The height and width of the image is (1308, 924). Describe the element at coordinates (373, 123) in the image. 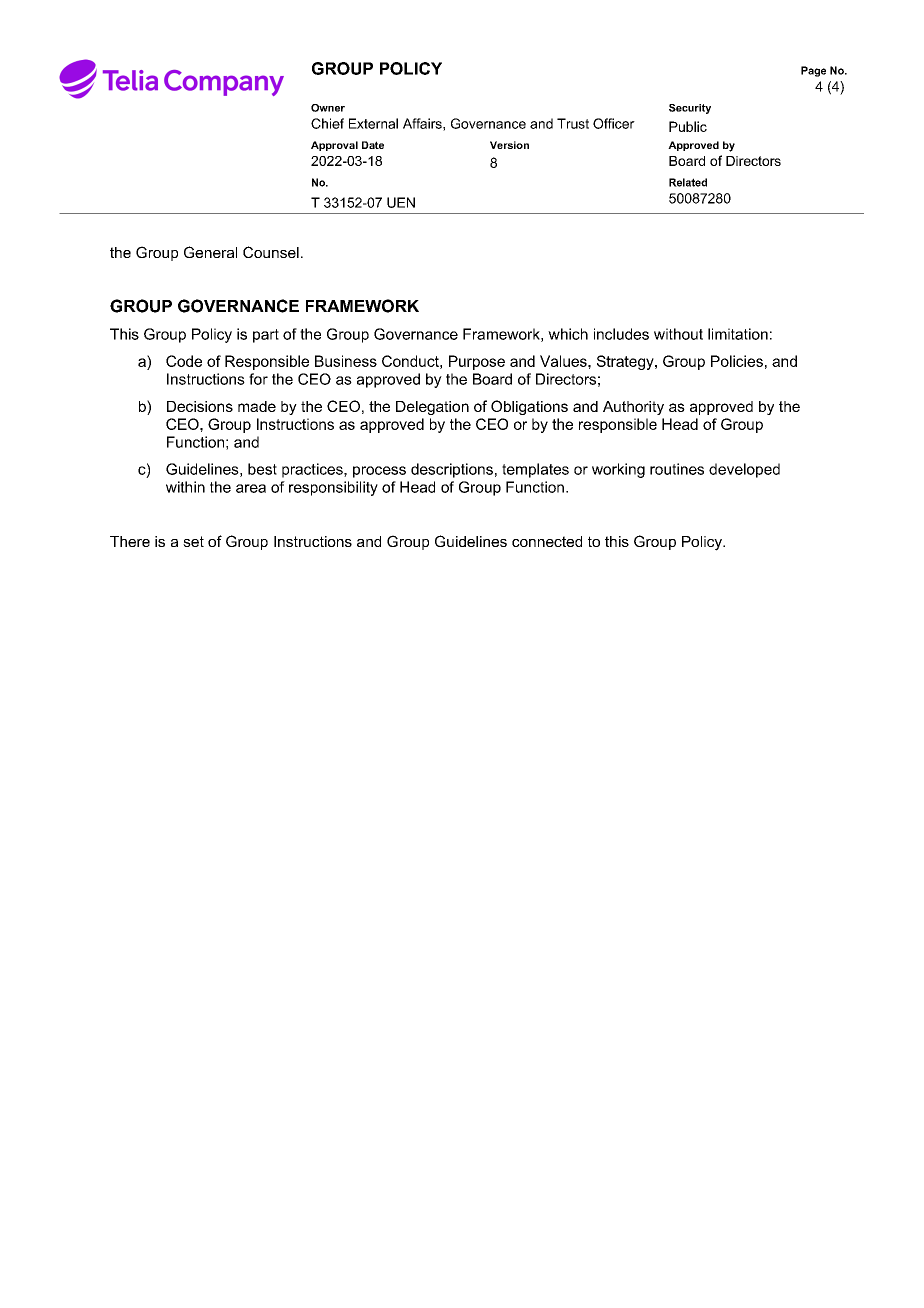

I see `External` at that location.
